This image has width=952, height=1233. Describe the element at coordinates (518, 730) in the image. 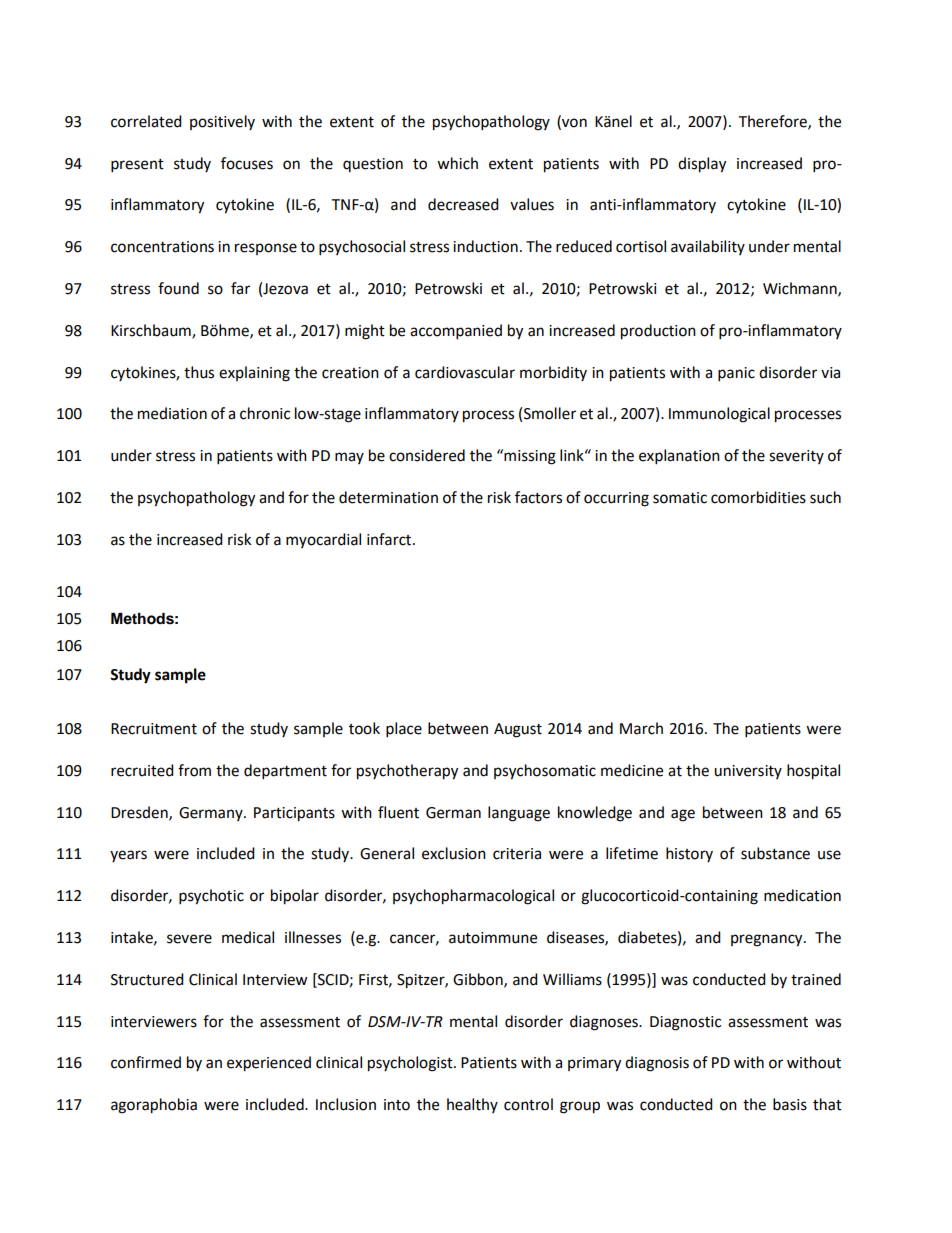

I see `August` at that location.
